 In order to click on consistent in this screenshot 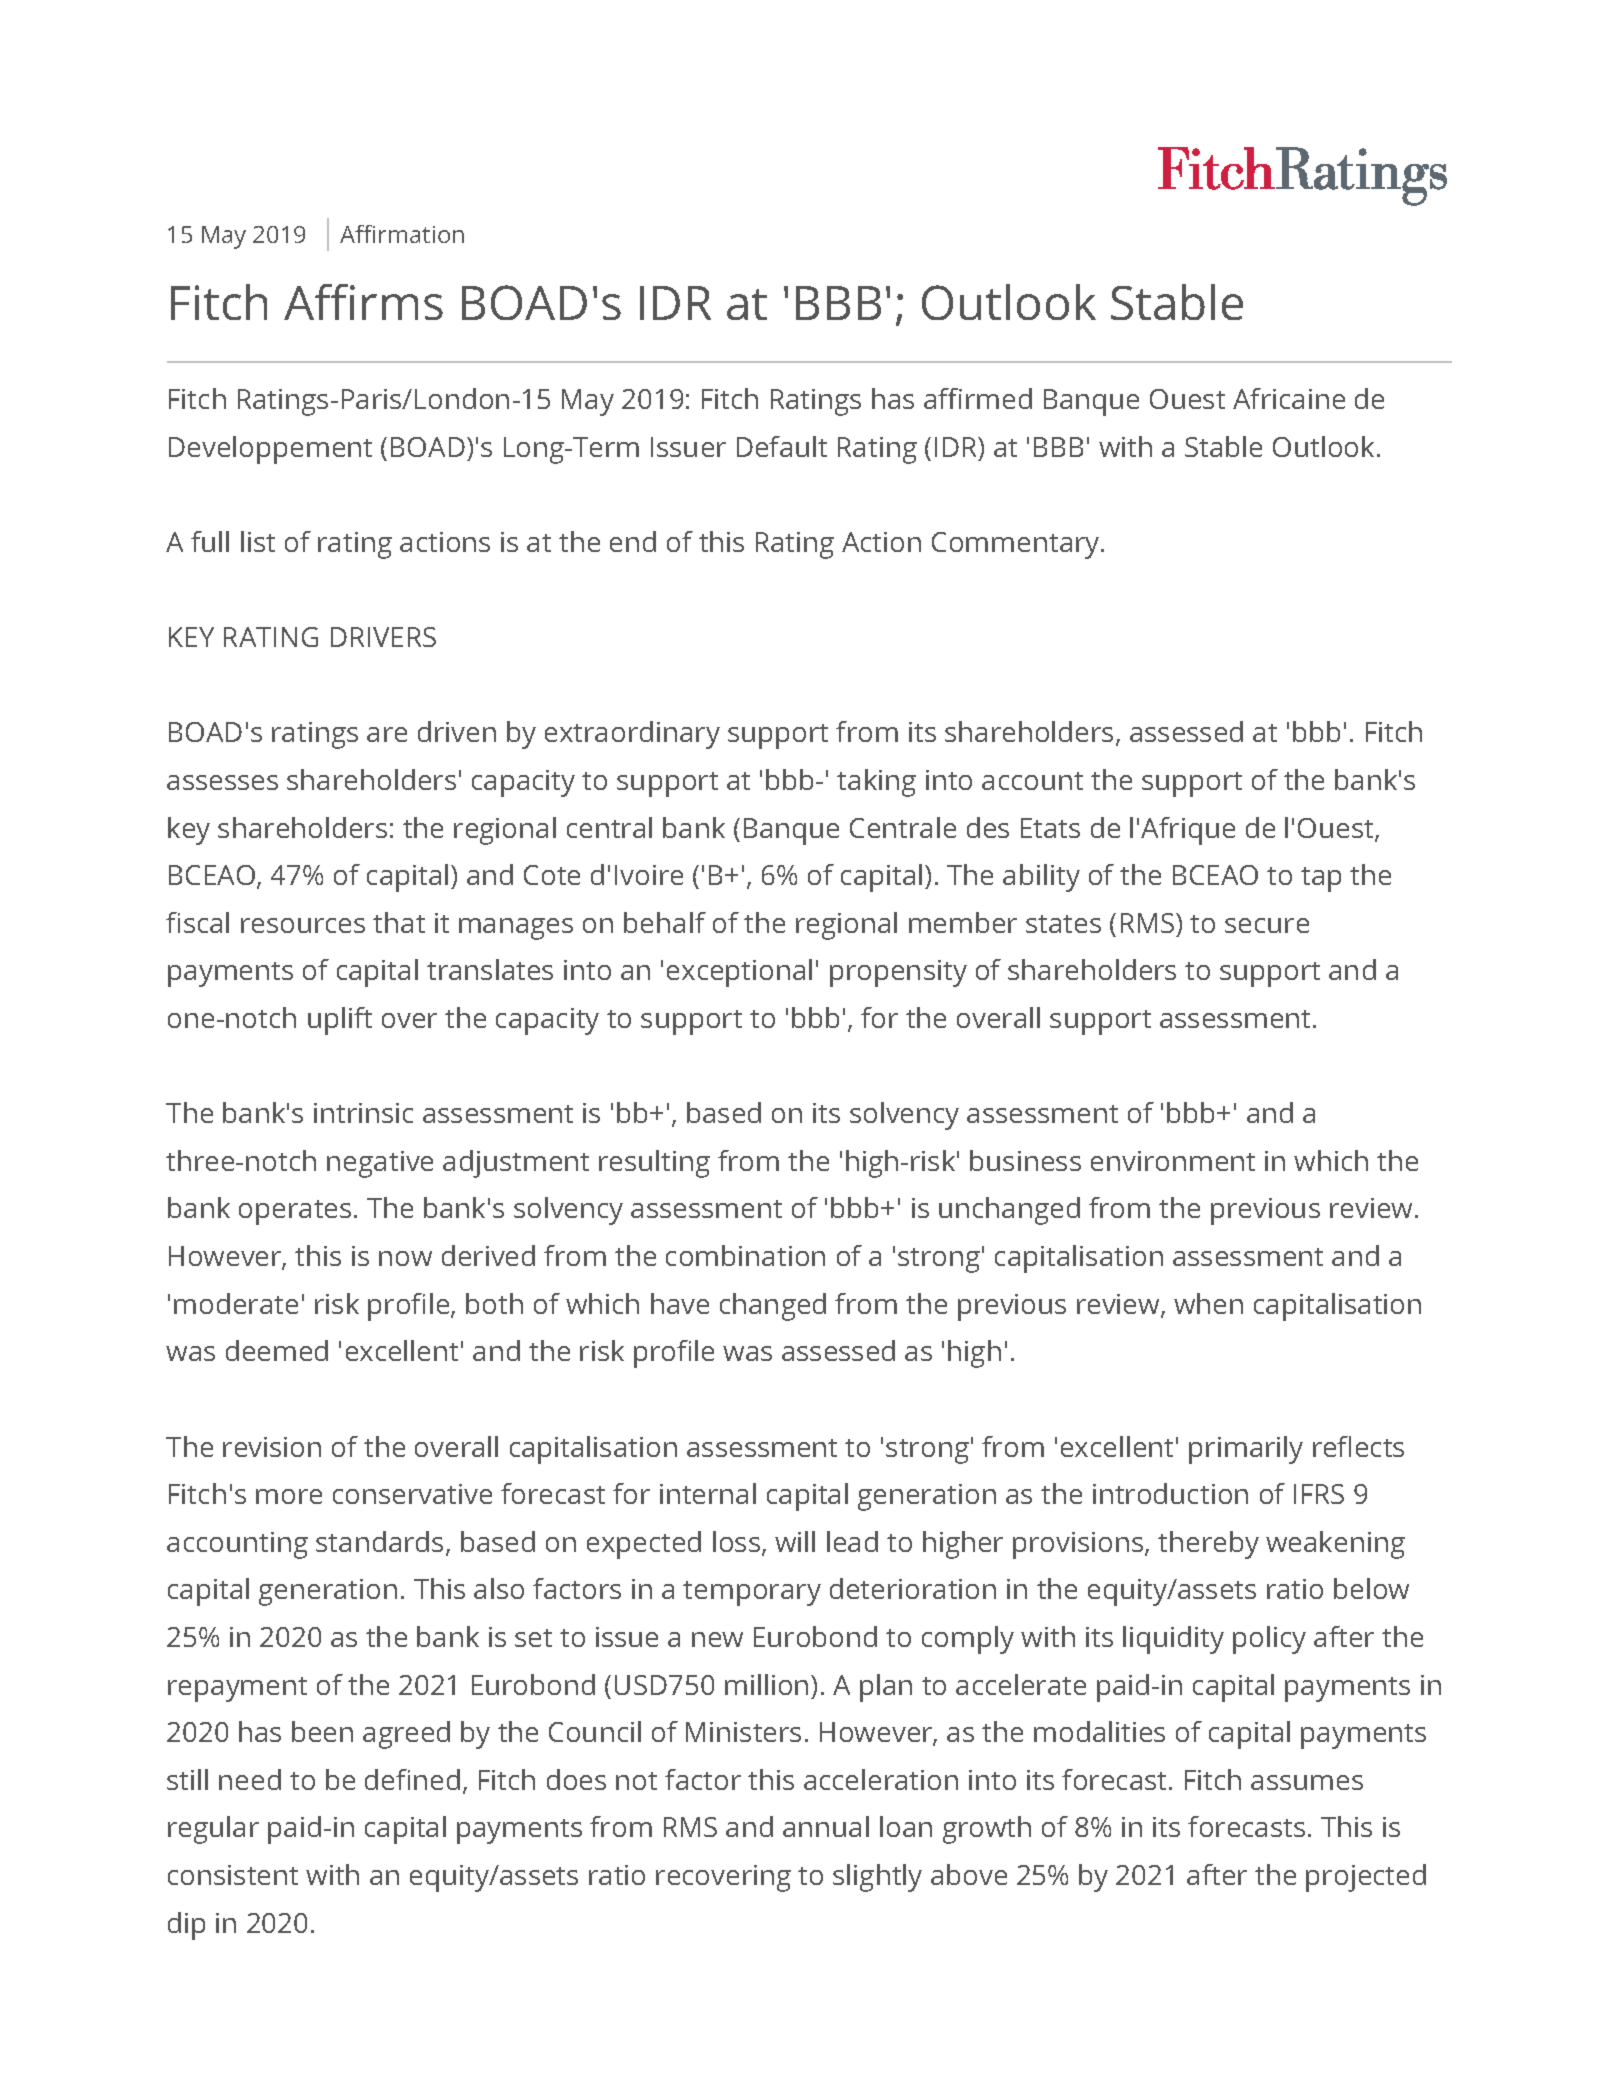, I will do `click(233, 1875)`.
